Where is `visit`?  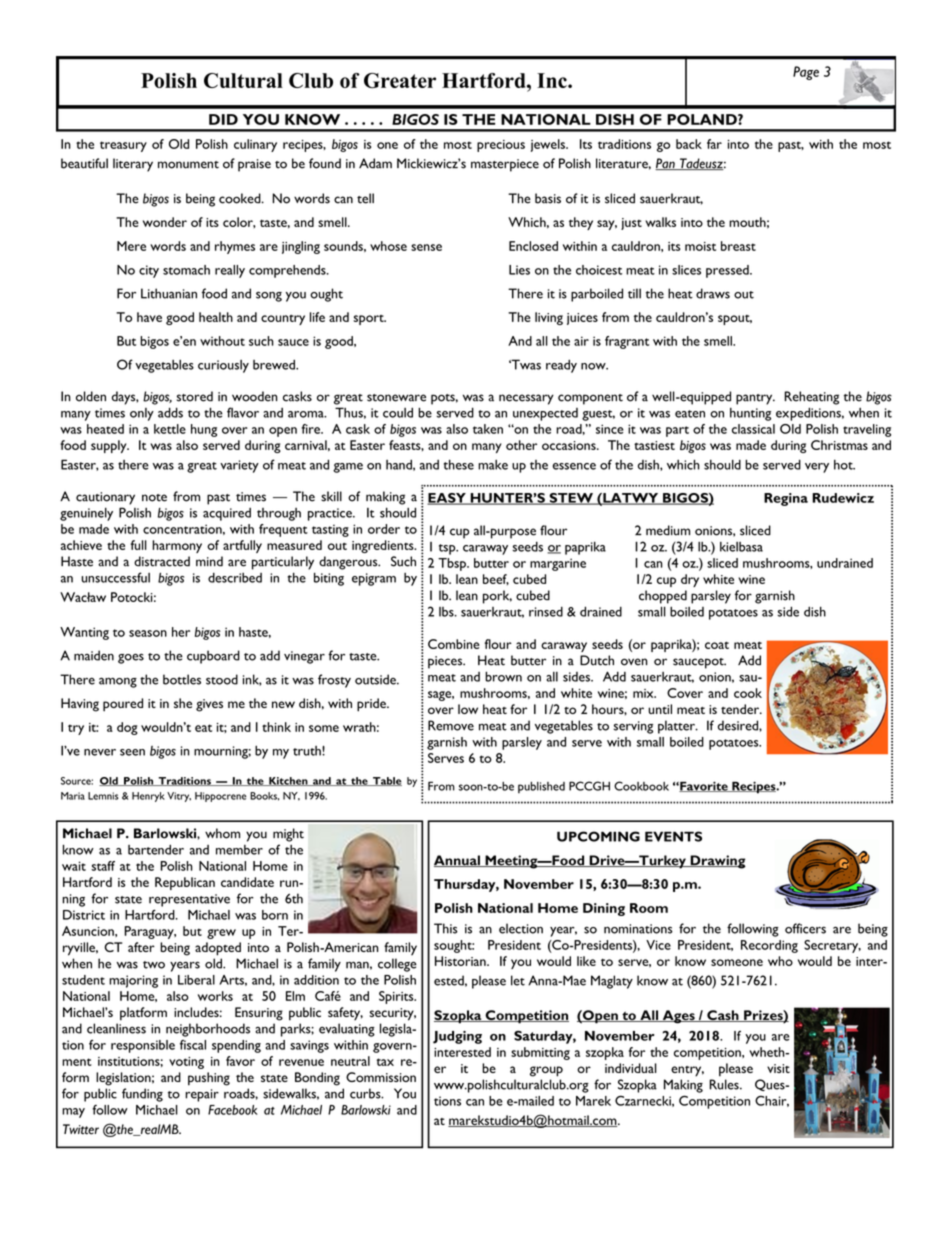 visit is located at coordinates (778, 1068).
